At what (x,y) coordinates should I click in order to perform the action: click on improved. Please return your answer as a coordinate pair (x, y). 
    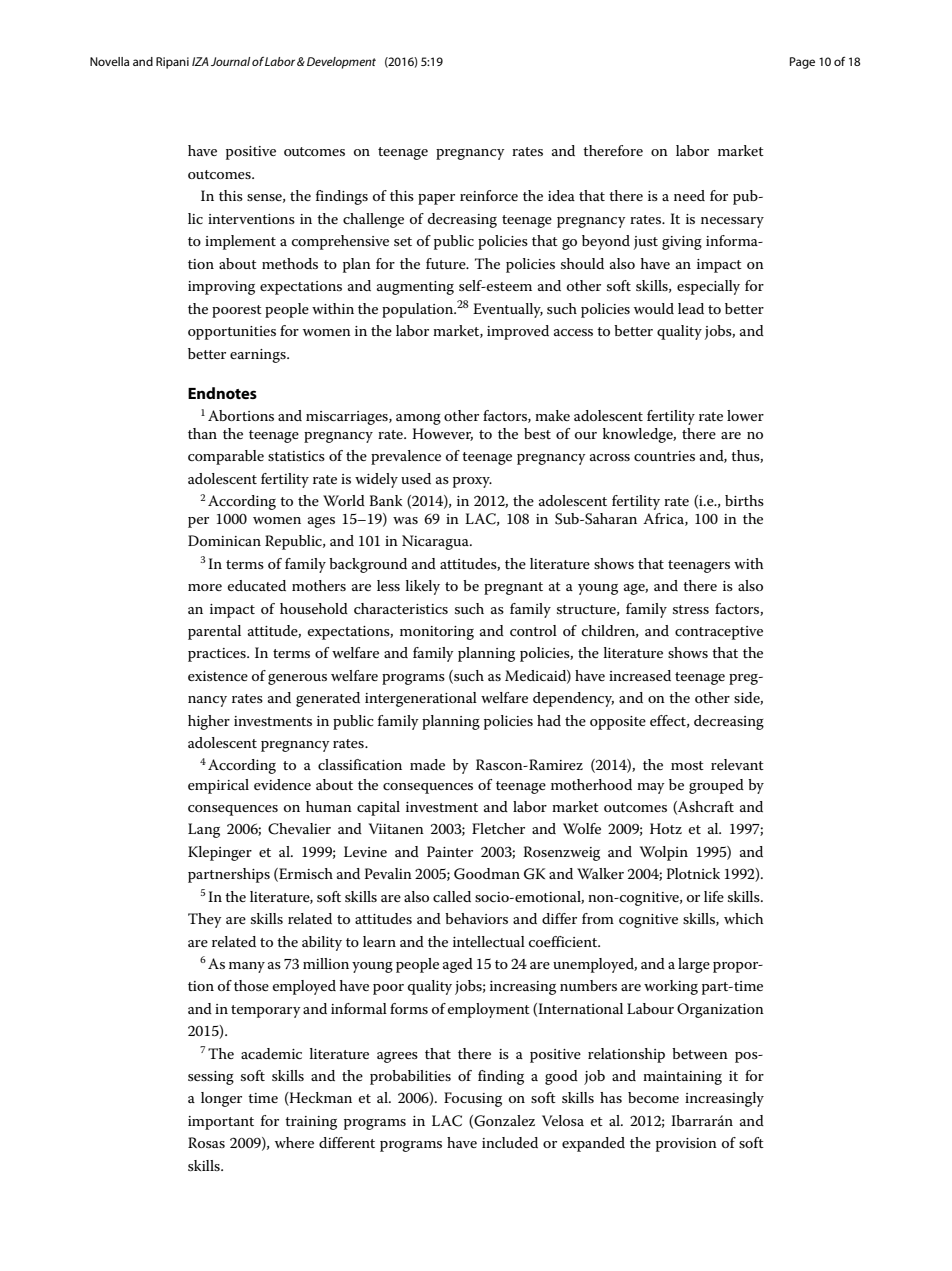
    Looking at the image, I should click on (518, 332).
